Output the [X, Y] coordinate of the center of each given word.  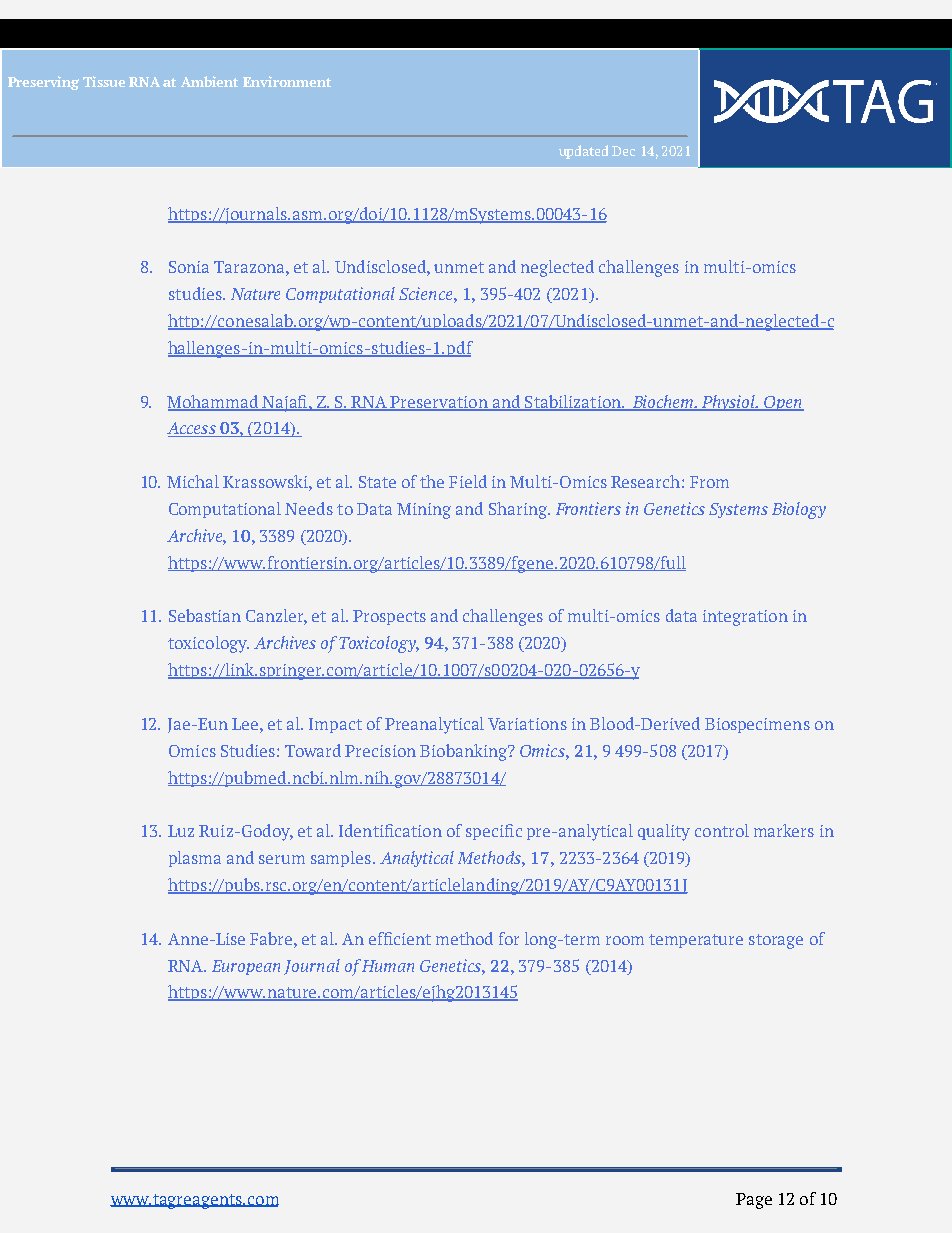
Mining [424, 511]
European [246, 967]
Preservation [439, 403]
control [722, 830]
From [709, 482]
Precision [380, 751]
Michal [193, 481]
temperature [696, 941]
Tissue [104, 81]
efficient [400, 938]
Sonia [189, 267]
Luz [181, 831]
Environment [287, 81]
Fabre [272, 938]
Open [783, 403]
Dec [623, 151]
